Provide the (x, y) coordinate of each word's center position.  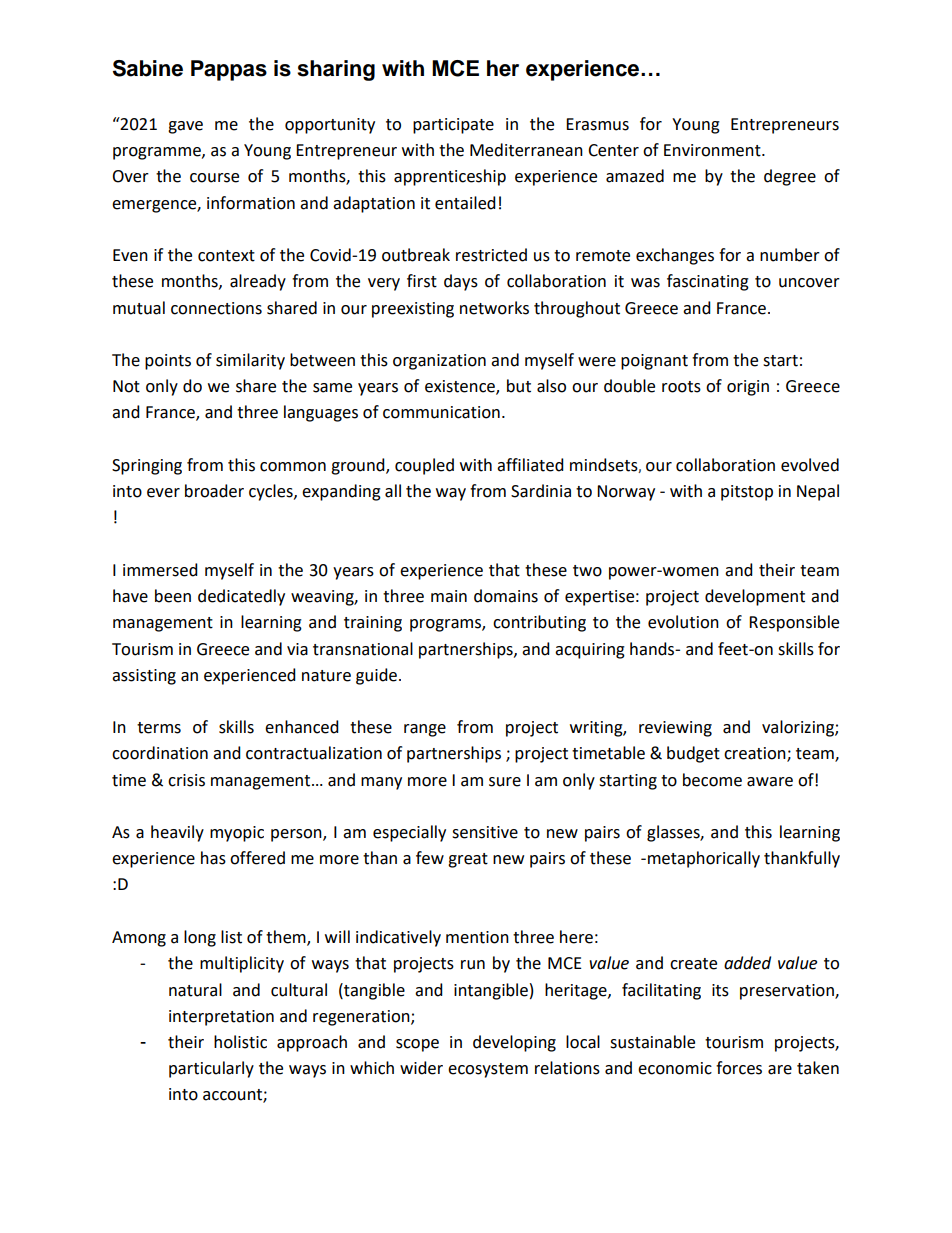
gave (185, 127)
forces (739, 1068)
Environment (713, 150)
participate (453, 126)
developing (514, 1043)
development (755, 597)
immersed (160, 570)
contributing (539, 623)
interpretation (221, 1018)
